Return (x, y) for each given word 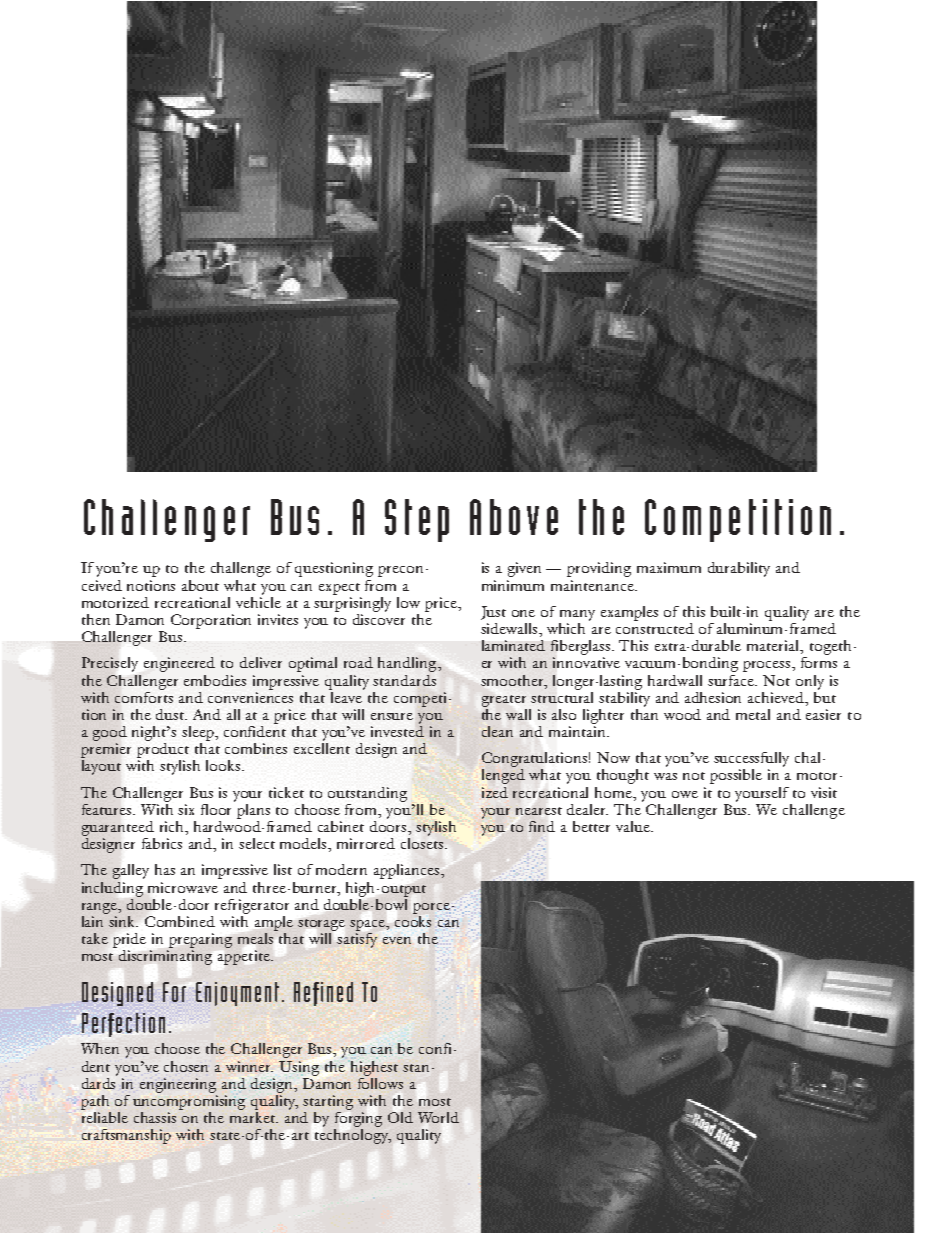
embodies (215, 680)
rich (173, 826)
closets (423, 842)
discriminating (165, 956)
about (200, 585)
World (438, 1117)
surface (732, 680)
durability (739, 569)
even (397, 940)
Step (417, 520)
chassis (155, 1117)
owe (685, 794)
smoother (513, 680)
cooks (413, 920)
